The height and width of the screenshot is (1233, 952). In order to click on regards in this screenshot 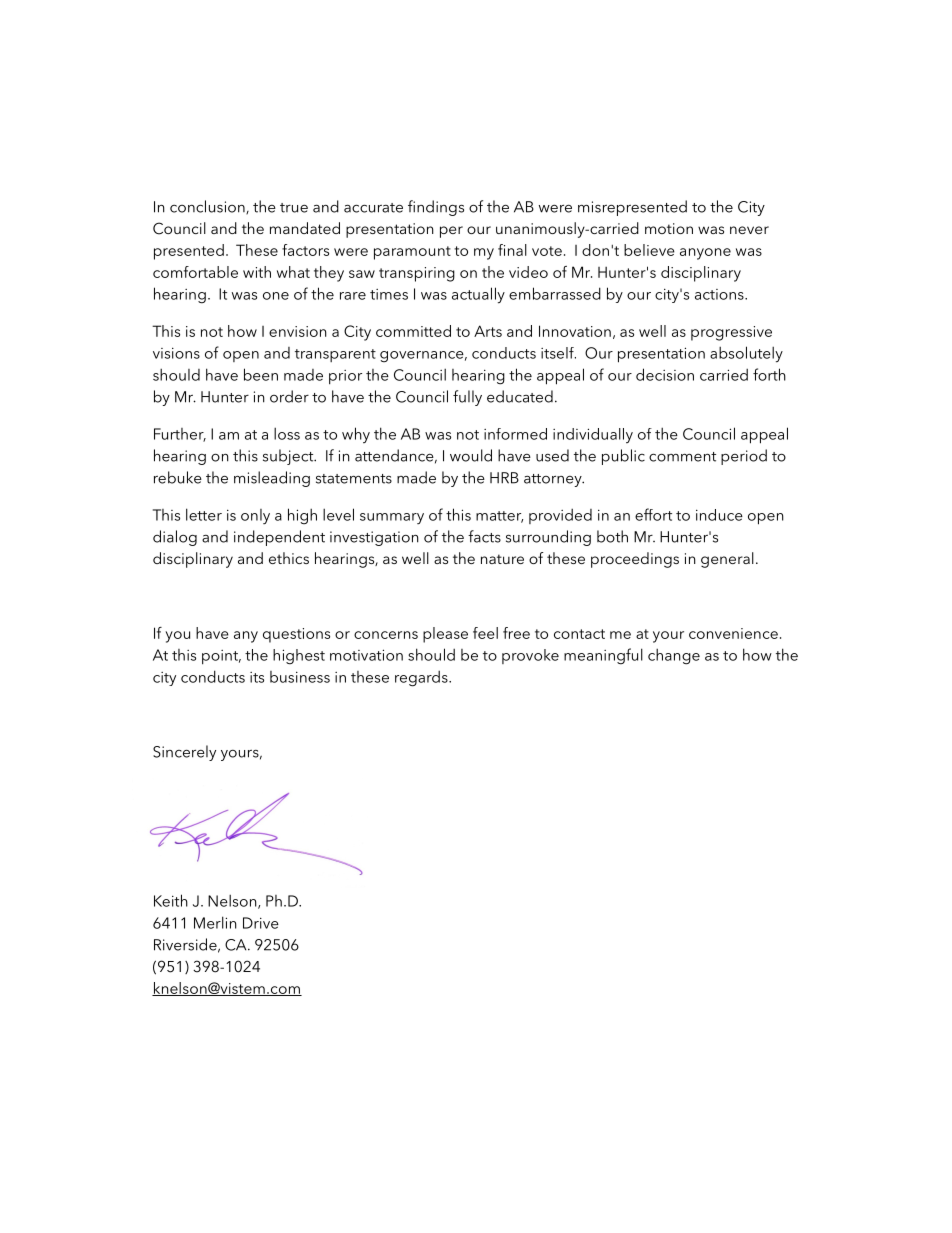, I will do `click(422, 678)`.
